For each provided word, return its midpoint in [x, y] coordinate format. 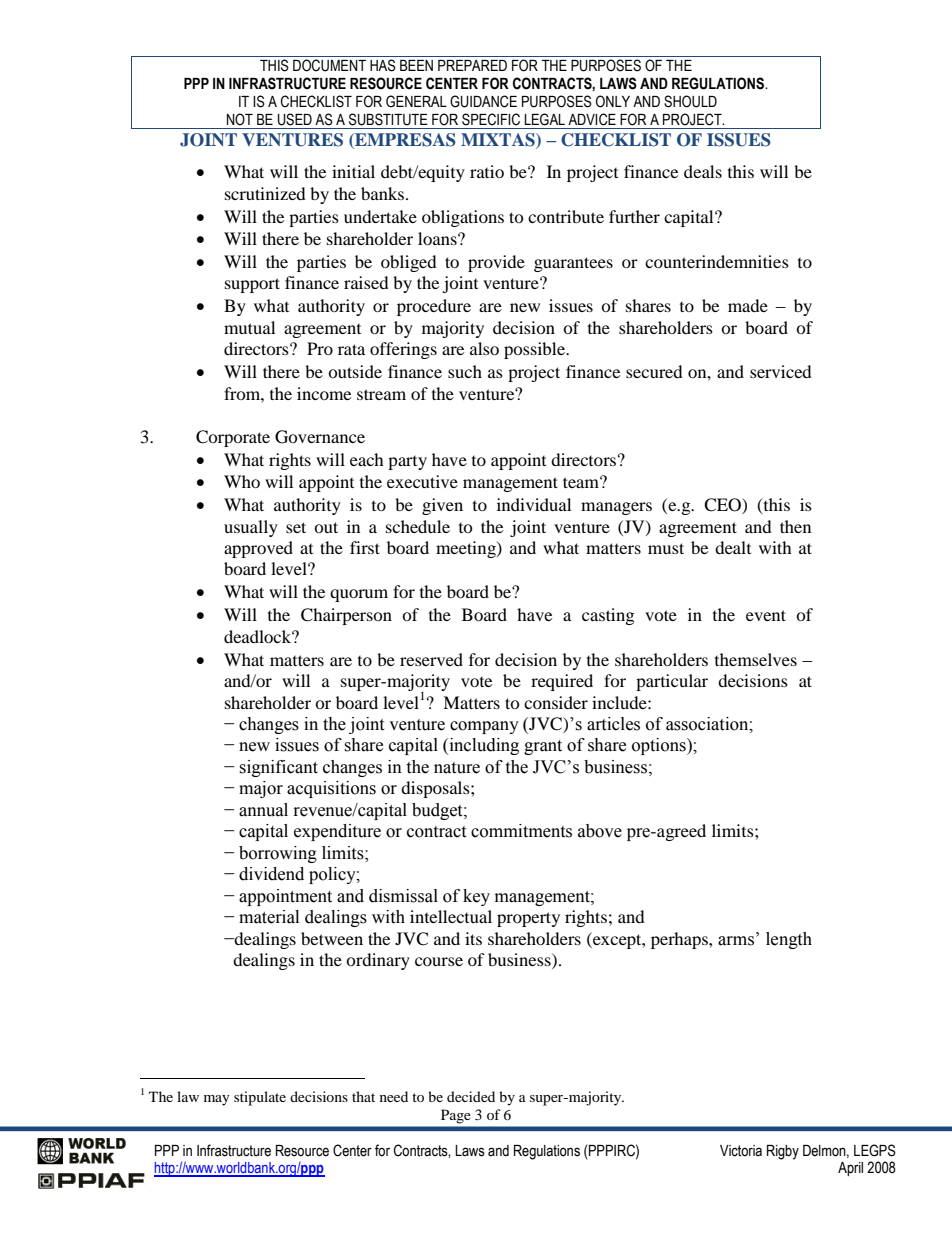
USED [295, 119]
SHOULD [690, 101]
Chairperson [346, 616]
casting [608, 616]
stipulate [260, 1098]
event [766, 615]
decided [471, 1096]
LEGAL [544, 119]
